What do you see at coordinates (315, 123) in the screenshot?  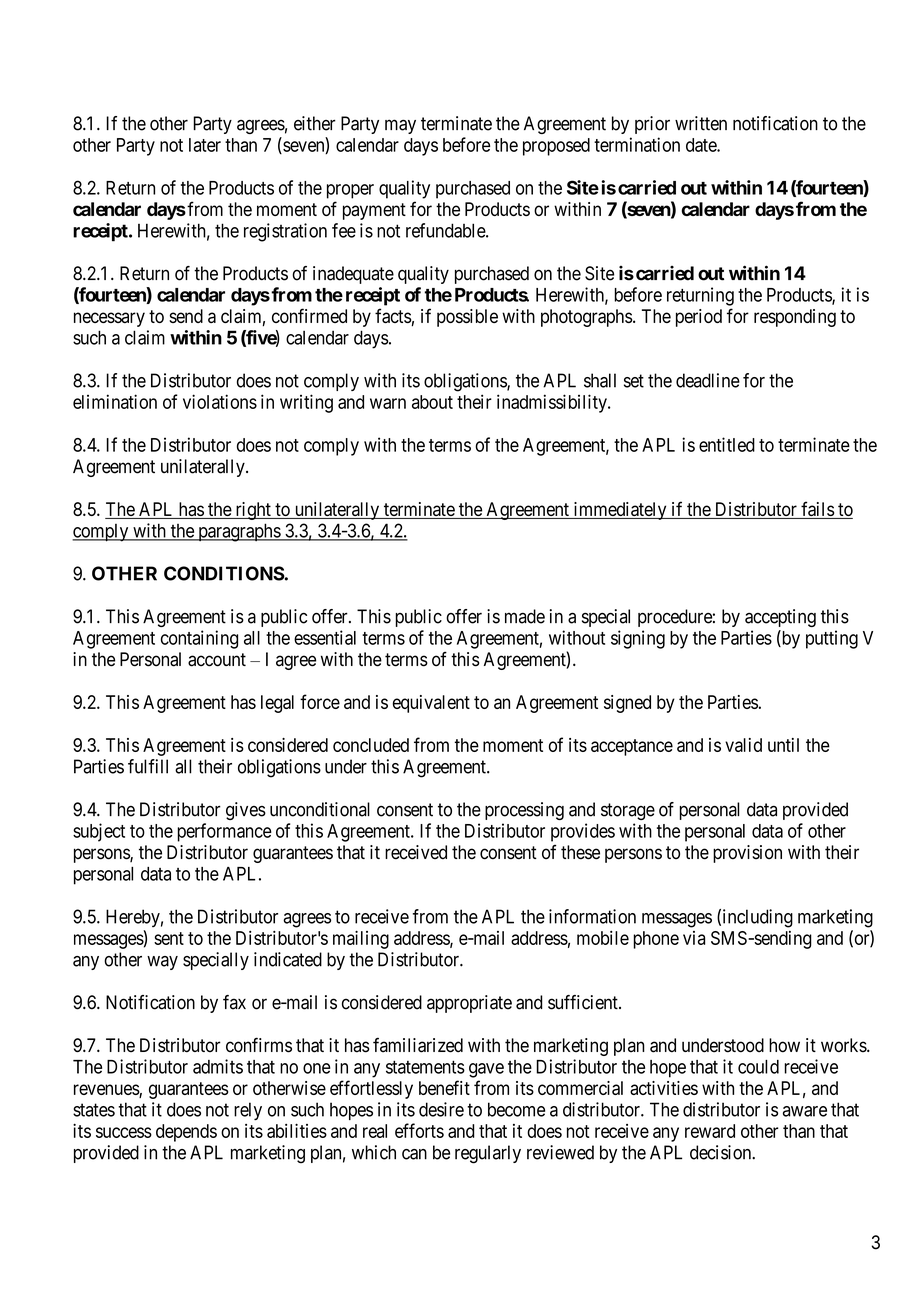 I see `either` at bounding box center [315, 123].
